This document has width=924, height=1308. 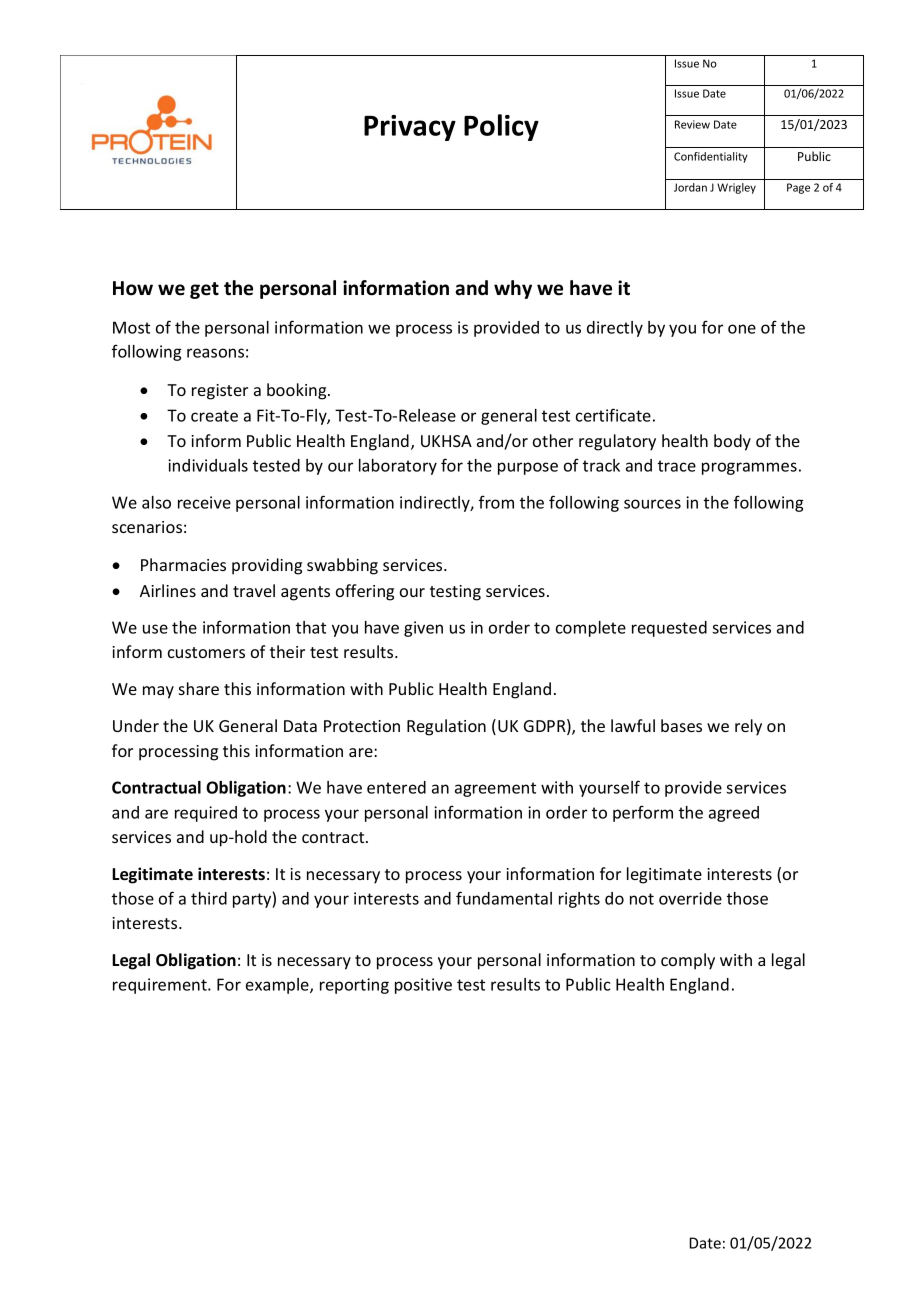 What do you see at coordinates (652, 504) in the document?
I see `sources` at bounding box center [652, 504].
